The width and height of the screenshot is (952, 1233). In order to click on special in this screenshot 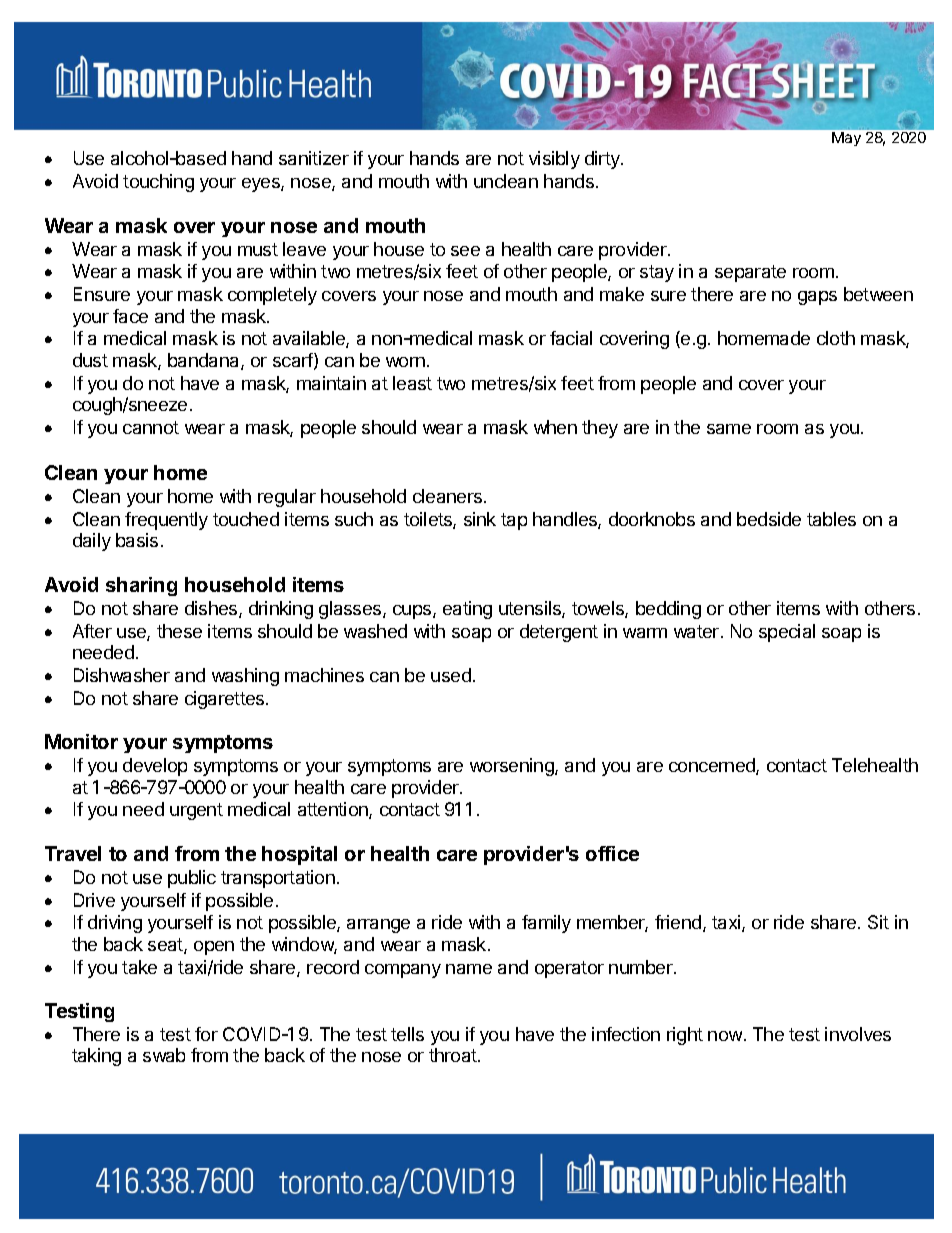, I will do `click(787, 633)`.
